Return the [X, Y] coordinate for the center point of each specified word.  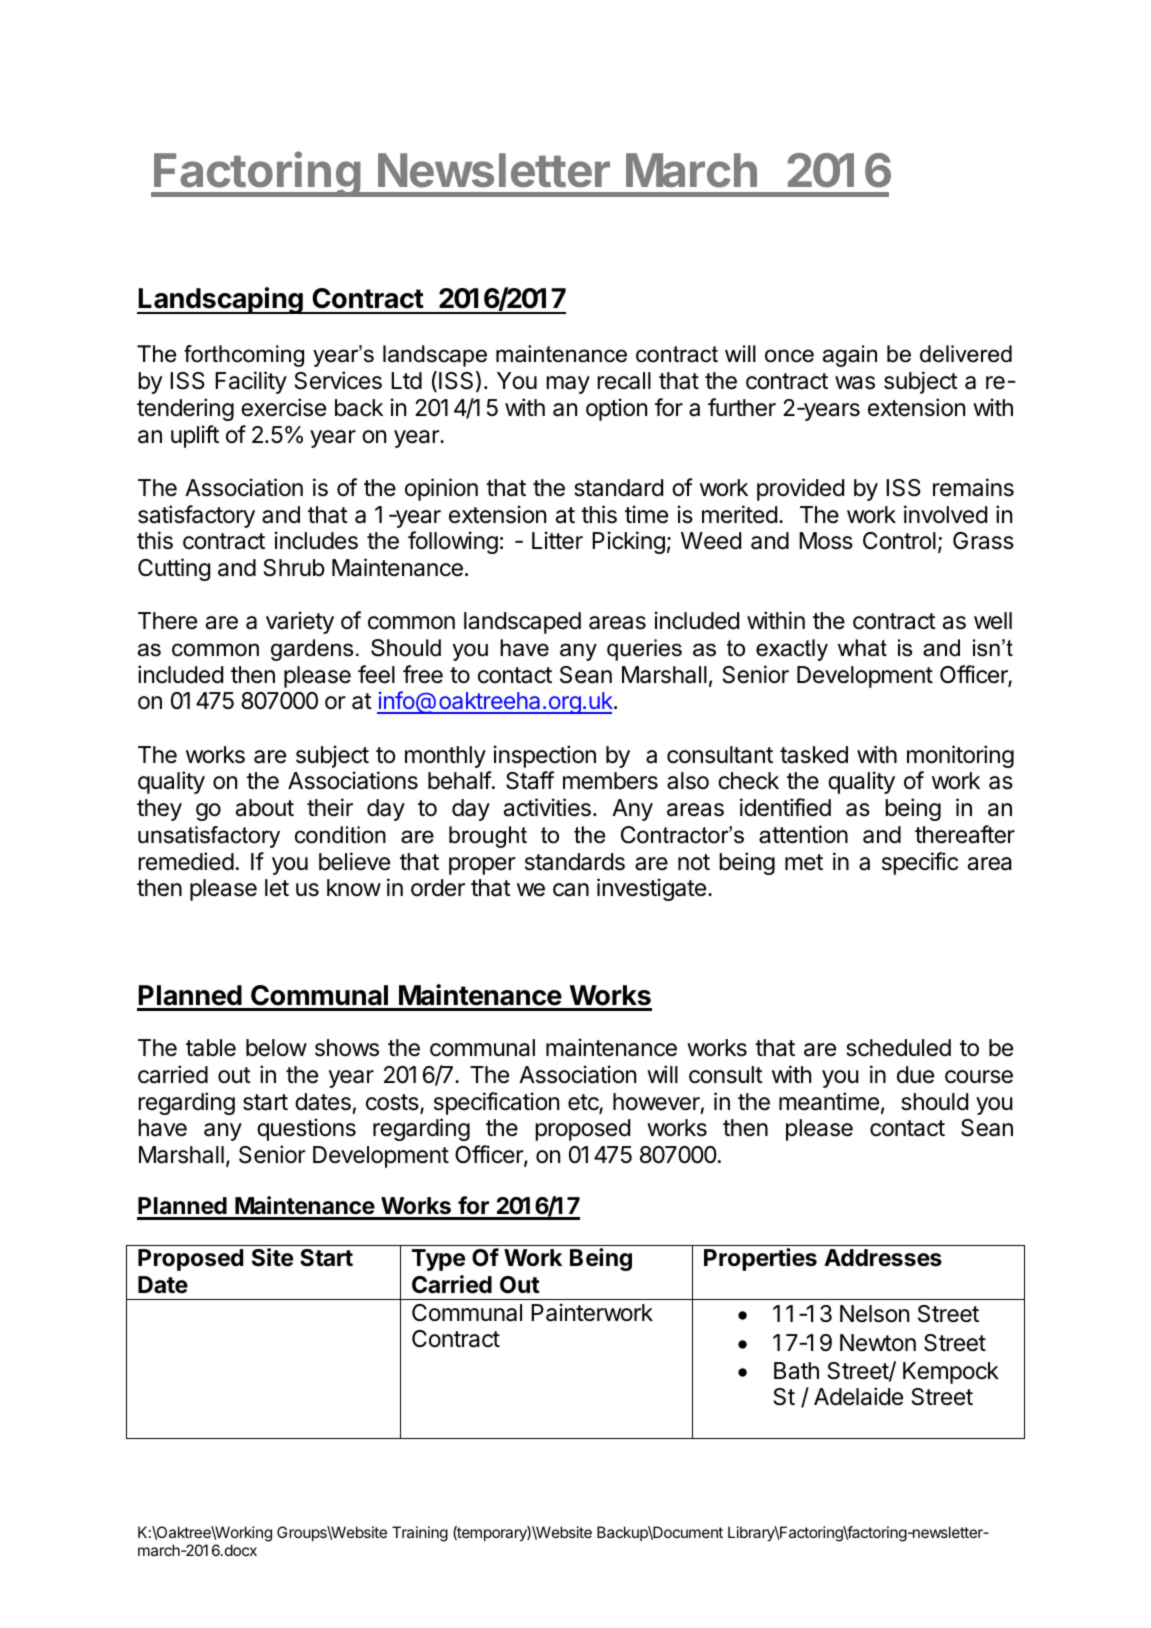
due [915, 1075]
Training [420, 1534]
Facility [251, 382]
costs [393, 1103]
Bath [796, 1371]
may [568, 385]
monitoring [960, 756]
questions [306, 1129]
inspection [545, 756]
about [265, 808]
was [855, 383]
